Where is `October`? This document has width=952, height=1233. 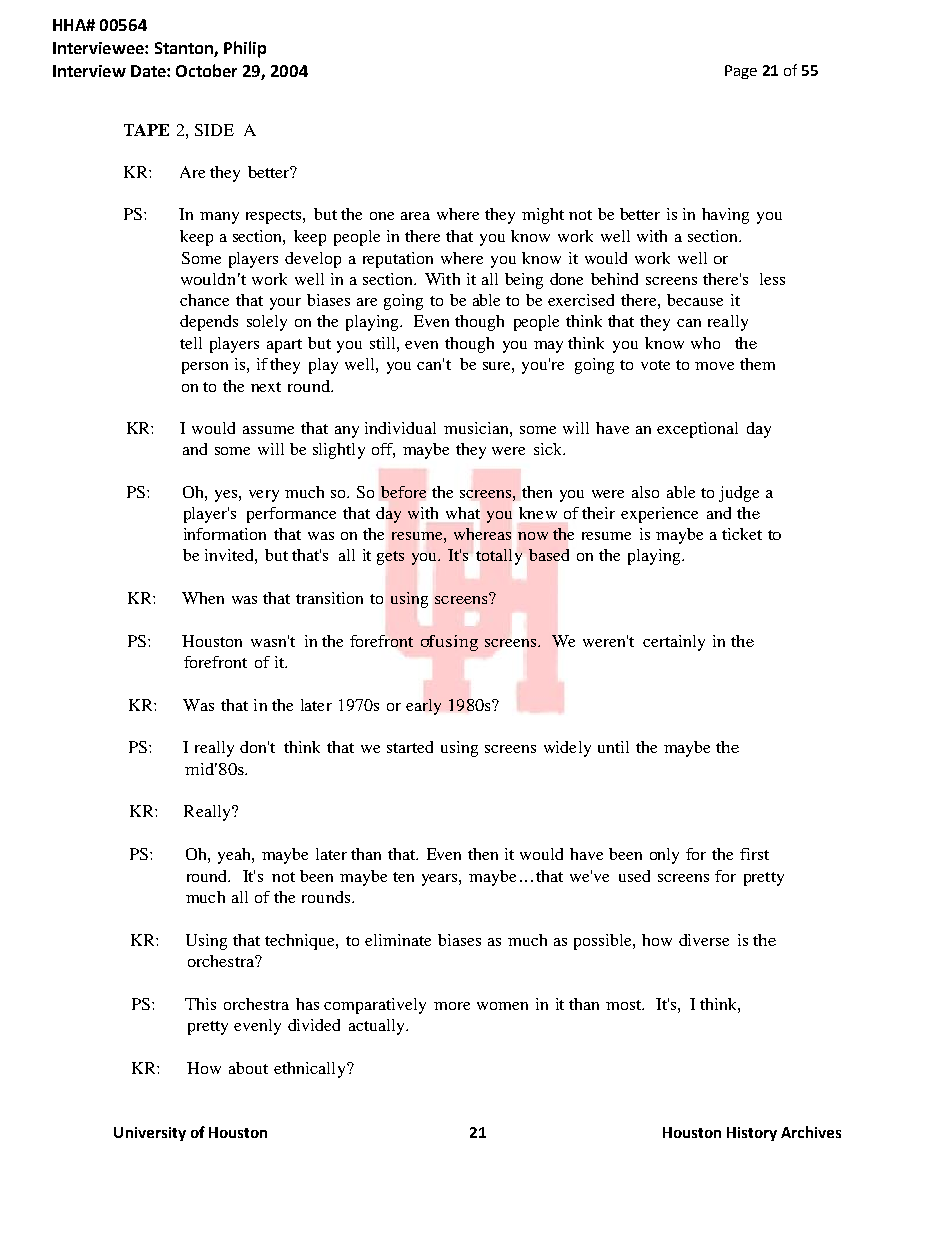
October is located at coordinates (206, 70).
